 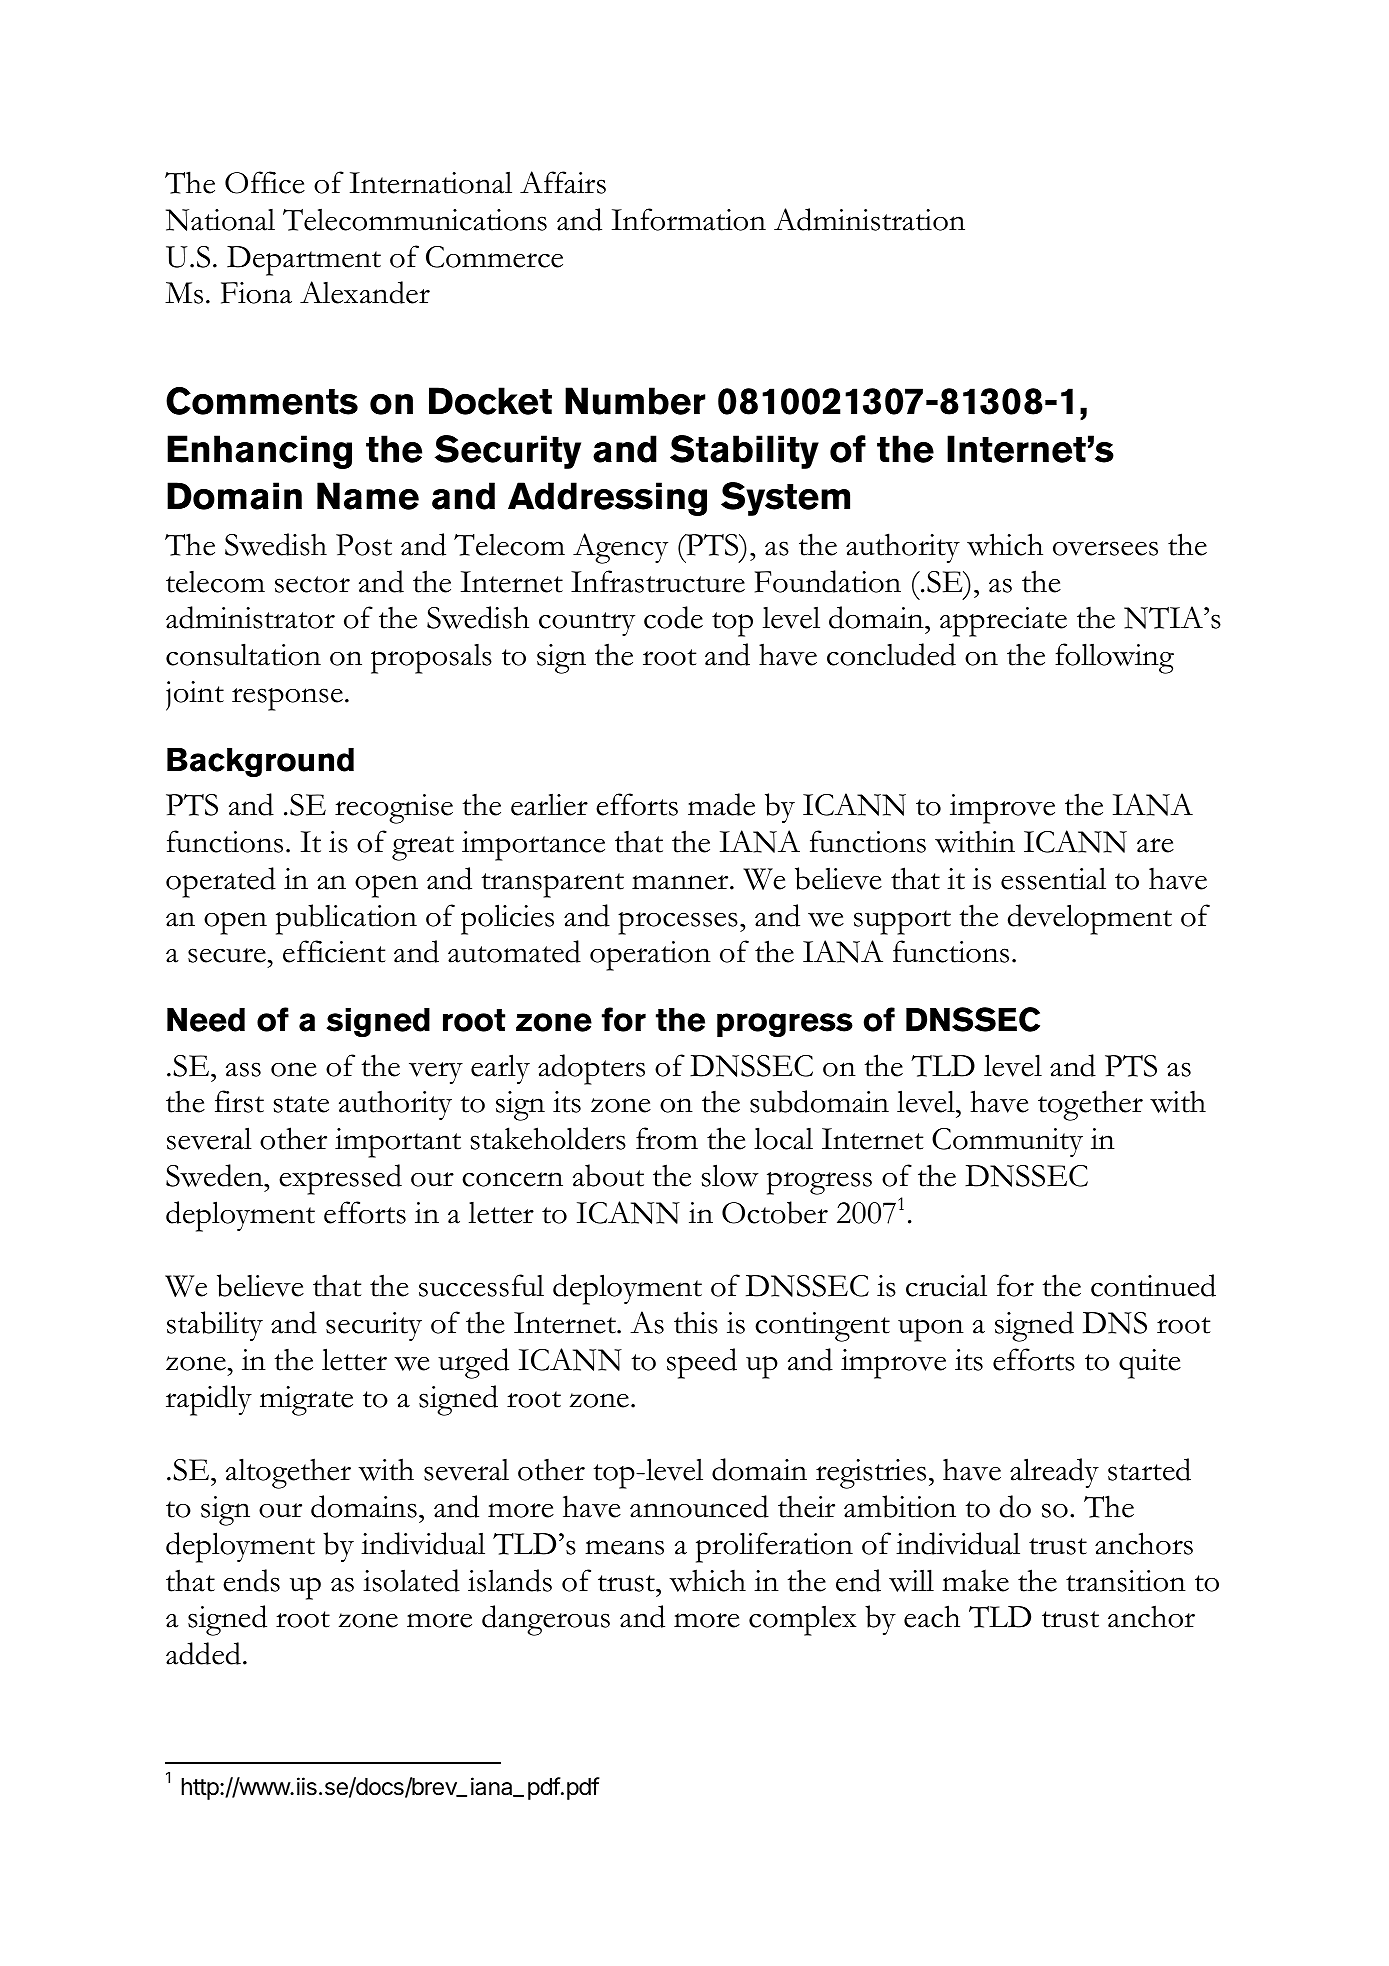 I want to click on code, so click(x=673, y=617).
